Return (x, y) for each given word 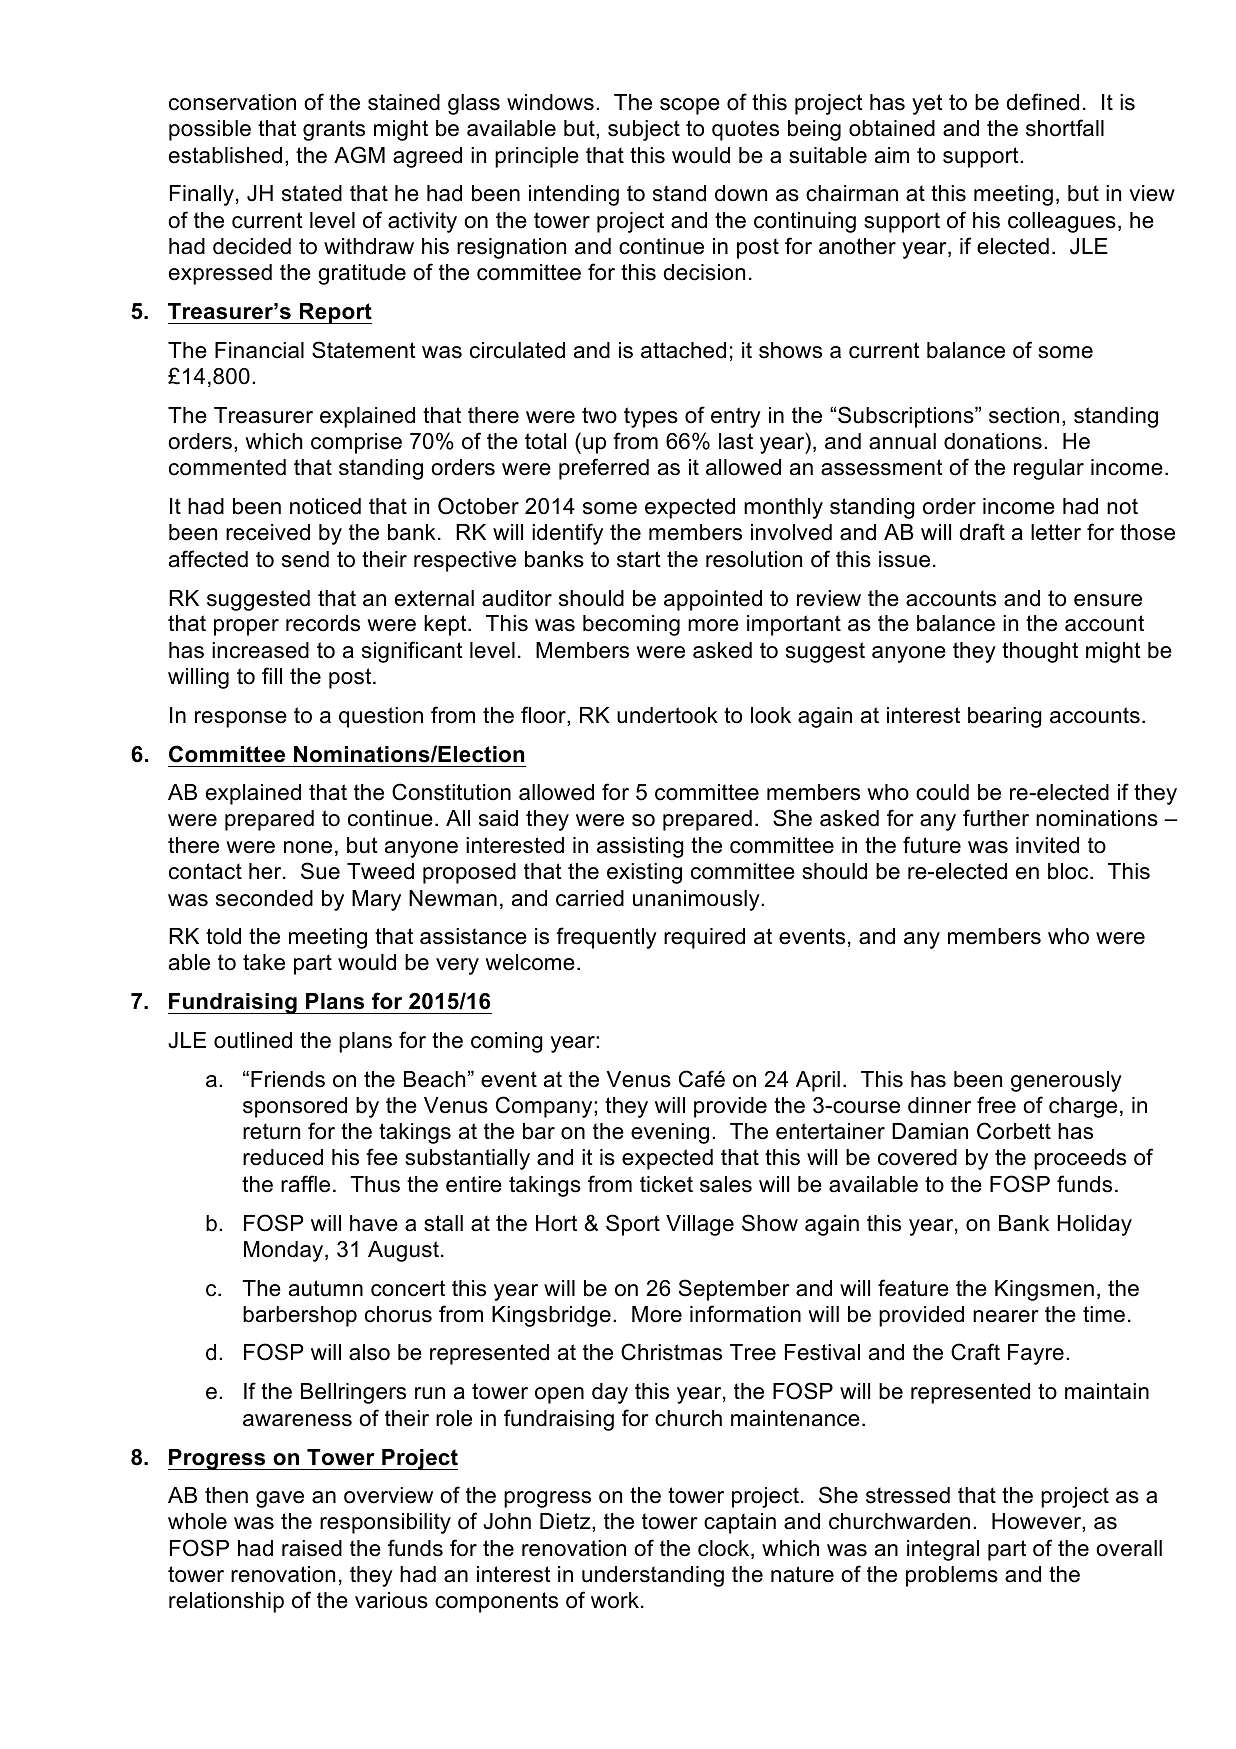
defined (1042, 102)
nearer (1006, 1316)
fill (272, 675)
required (704, 938)
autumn (326, 1288)
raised (312, 1548)
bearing (1005, 717)
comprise (356, 443)
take (264, 962)
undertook (667, 715)
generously (1066, 1081)
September (734, 1290)
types (651, 417)
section (1024, 415)
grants (334, 130)
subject (644, 130)
